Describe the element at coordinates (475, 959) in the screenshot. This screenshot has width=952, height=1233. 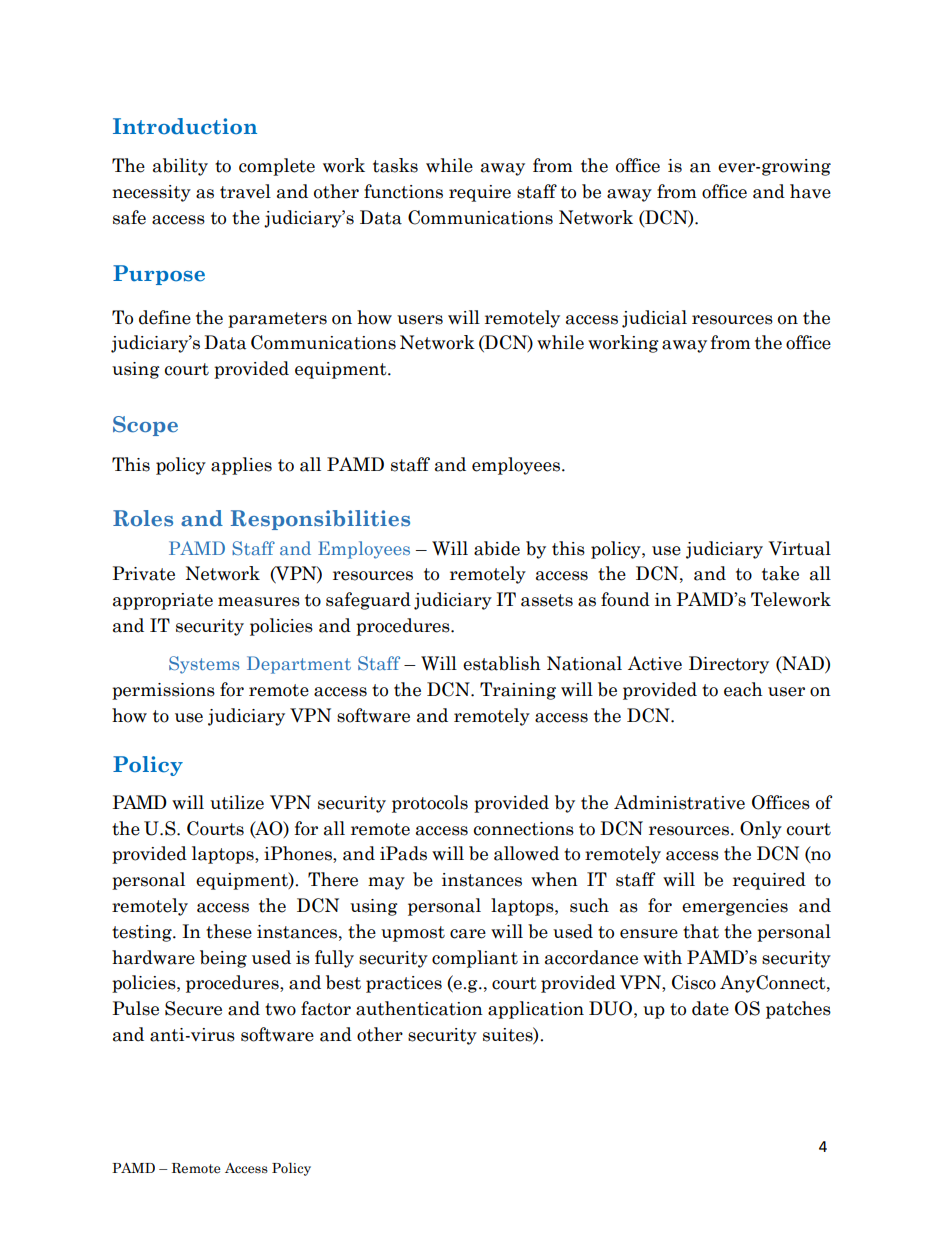
I see `compliant` at that location.
